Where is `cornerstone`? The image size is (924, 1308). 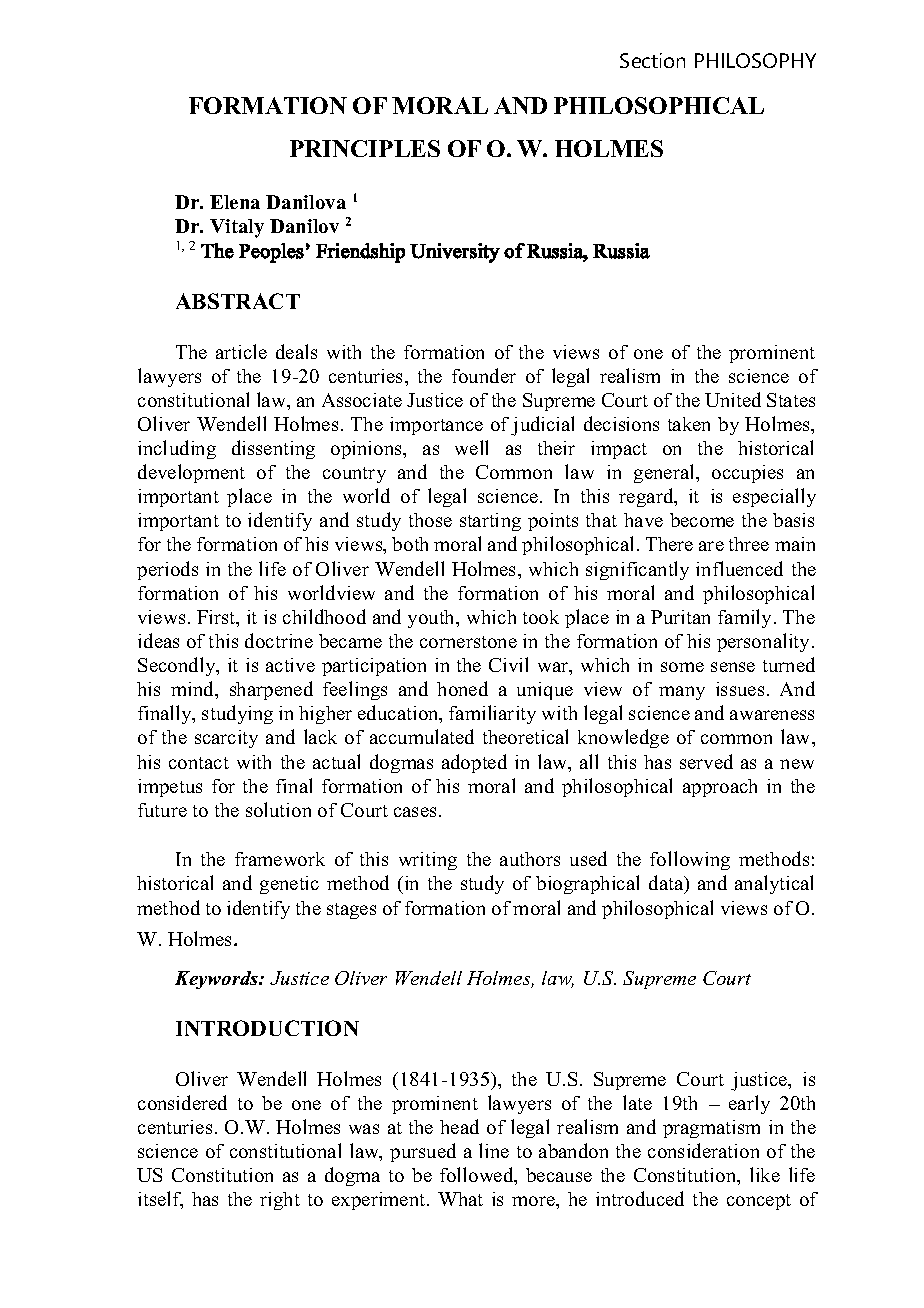 cornerstone is located at coordinates (468, 642).
